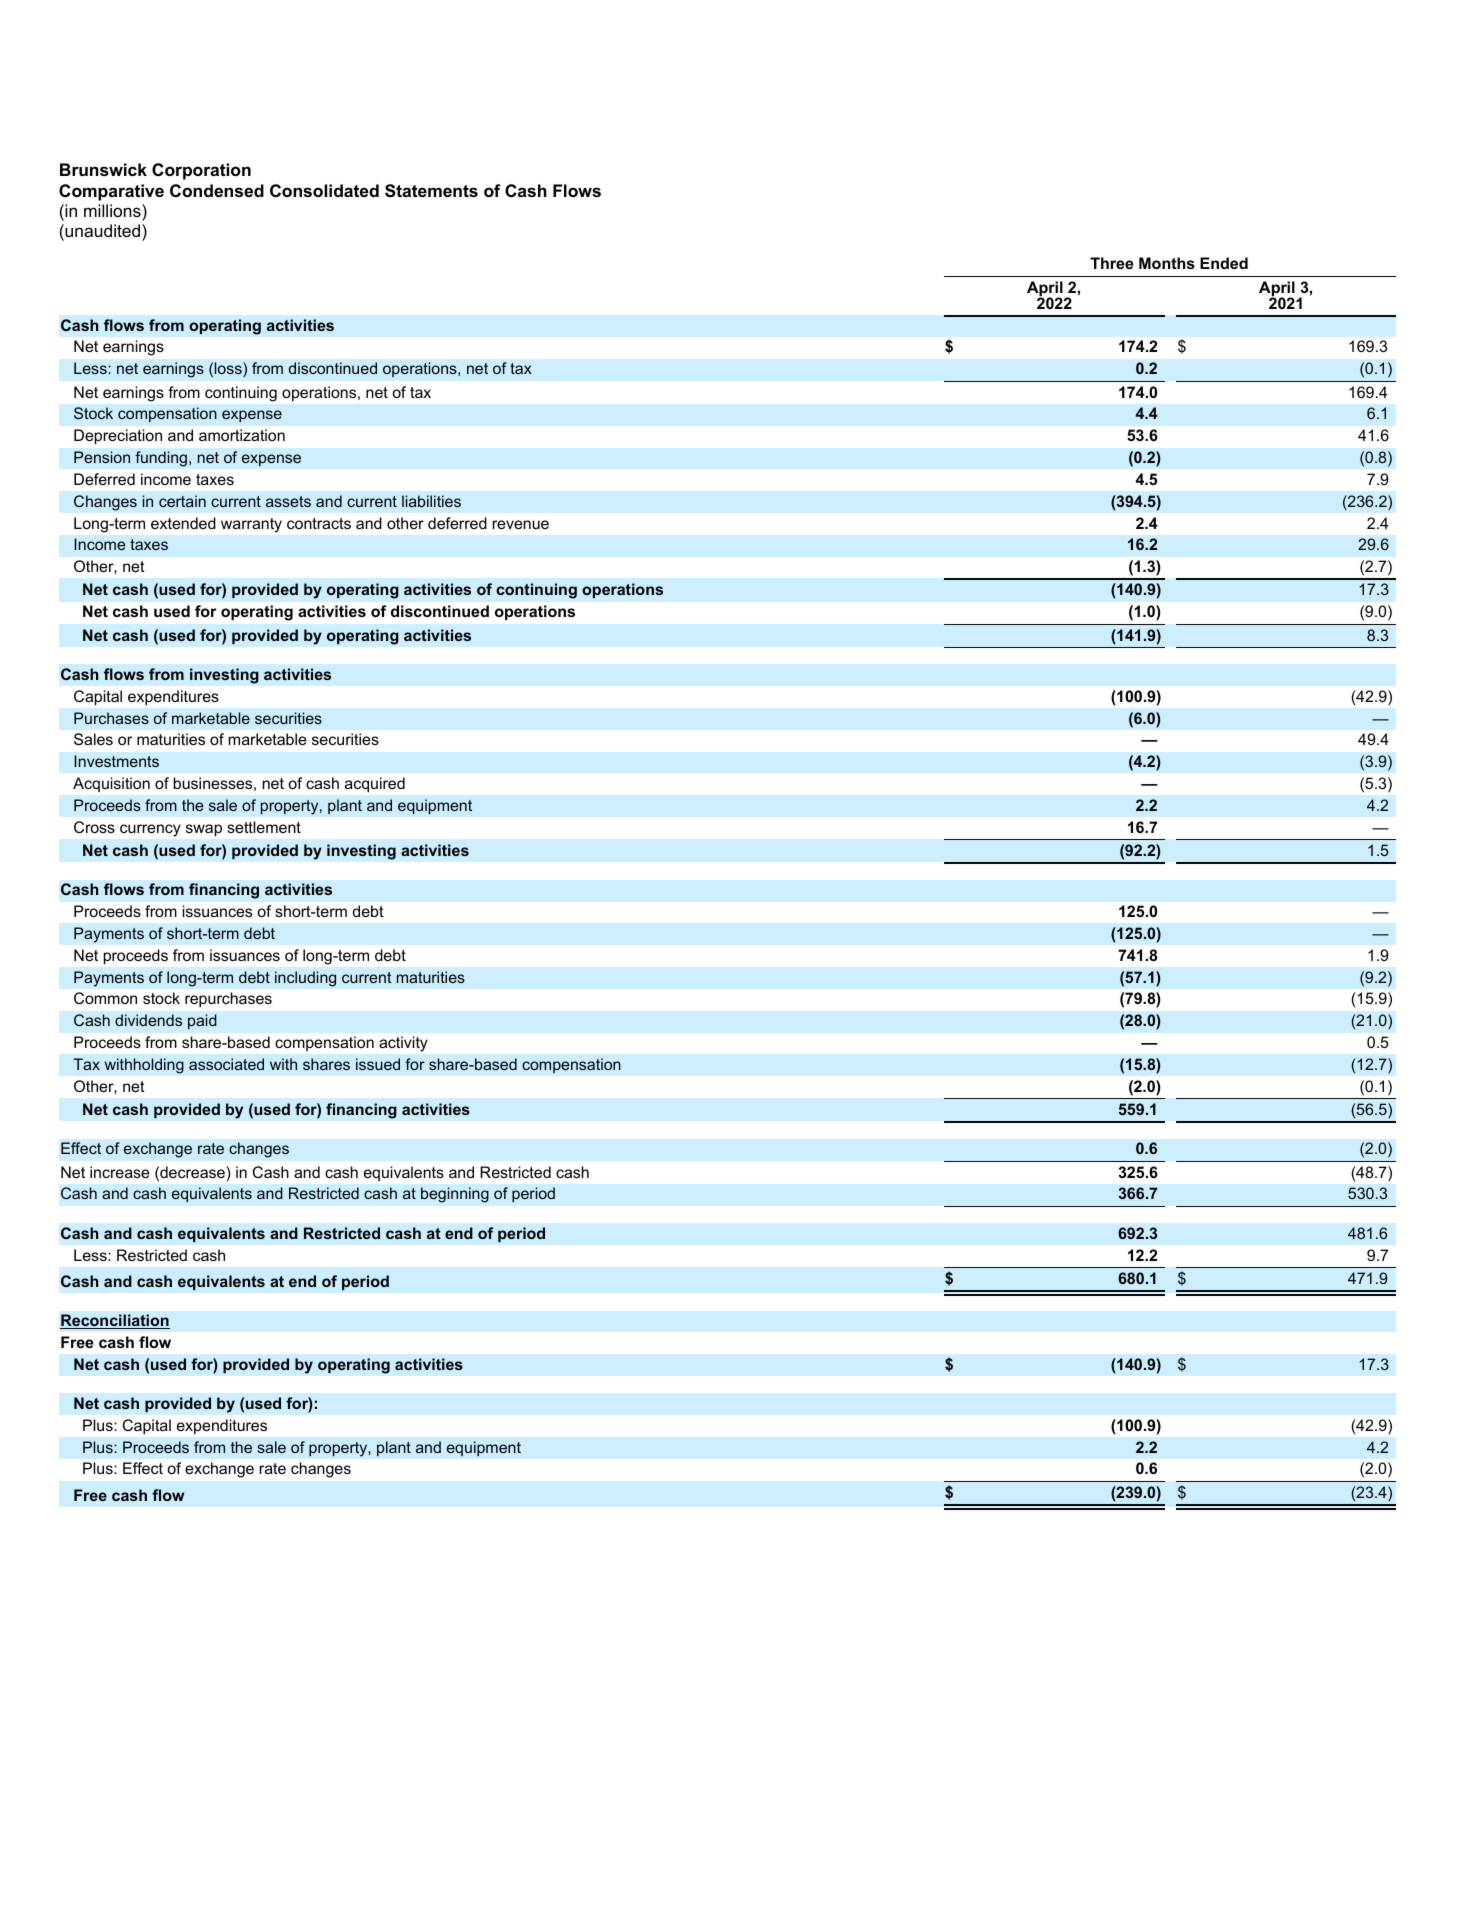  What do you see at coordinates (431, 191) in the screenshot?
I see `Statements` at bounding box center [431, 191].
